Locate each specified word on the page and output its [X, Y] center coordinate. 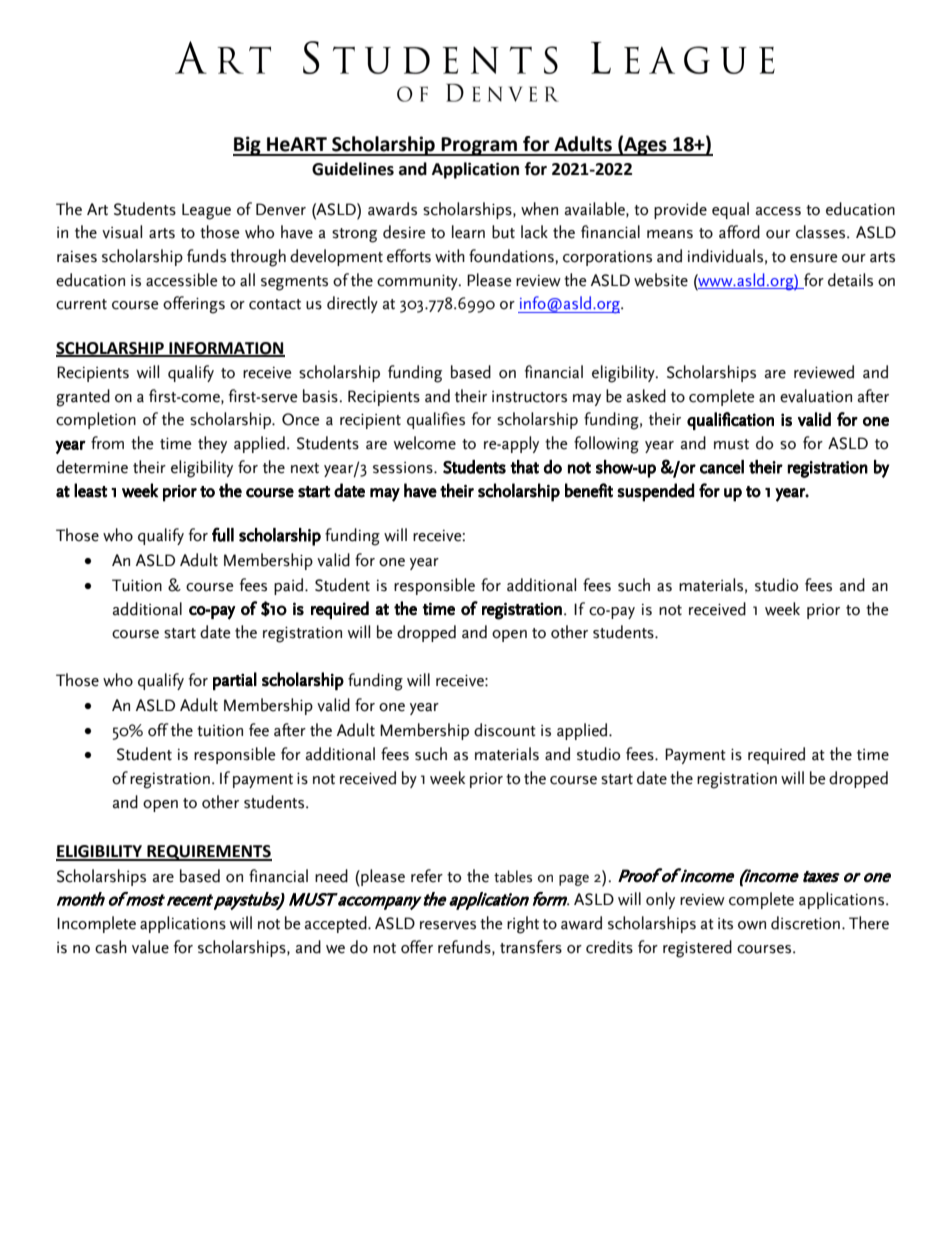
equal [730, 210]
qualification [730, 421]
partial [235, 681]
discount [505, 730]
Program [480, 146]
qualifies [436, 420]
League [206, 211]
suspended [655, 492]
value [150, 947]
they [212, 444]
